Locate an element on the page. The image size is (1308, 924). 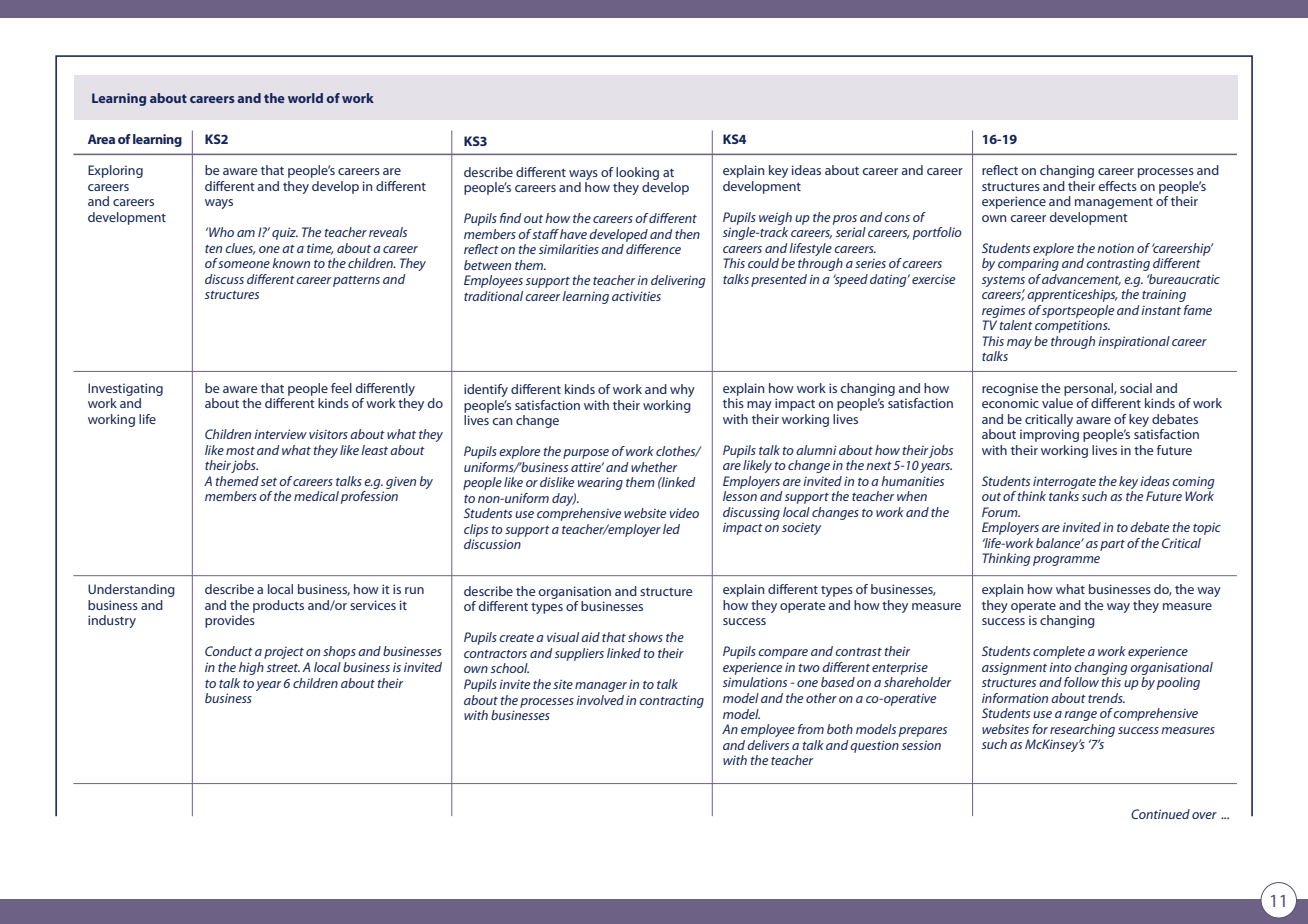
Understanding is located at coordinates (131, 590).
